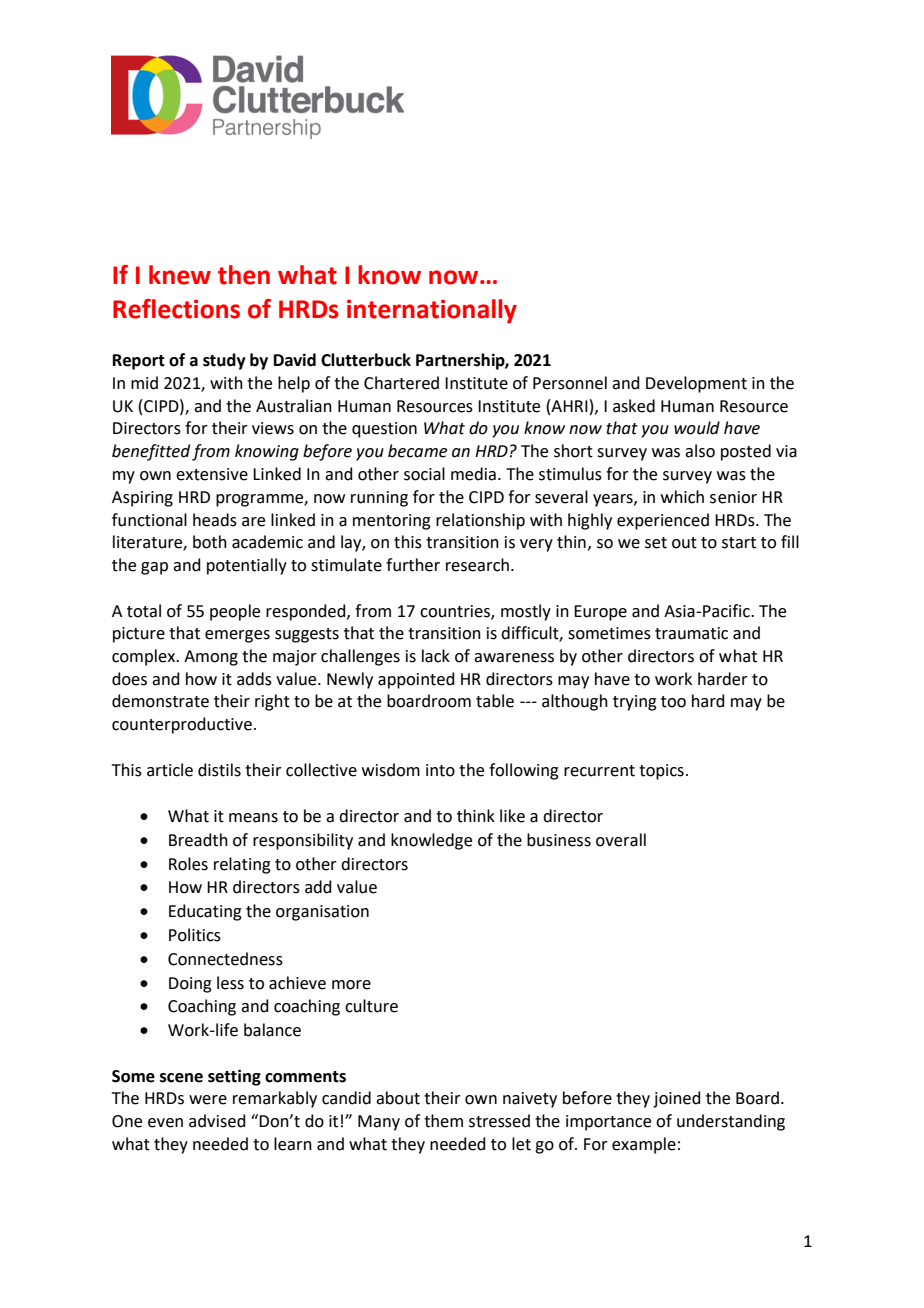  What do you see at coordinates (733, 497) in the document?
I see `senior` at bounding box center [733, 497].
